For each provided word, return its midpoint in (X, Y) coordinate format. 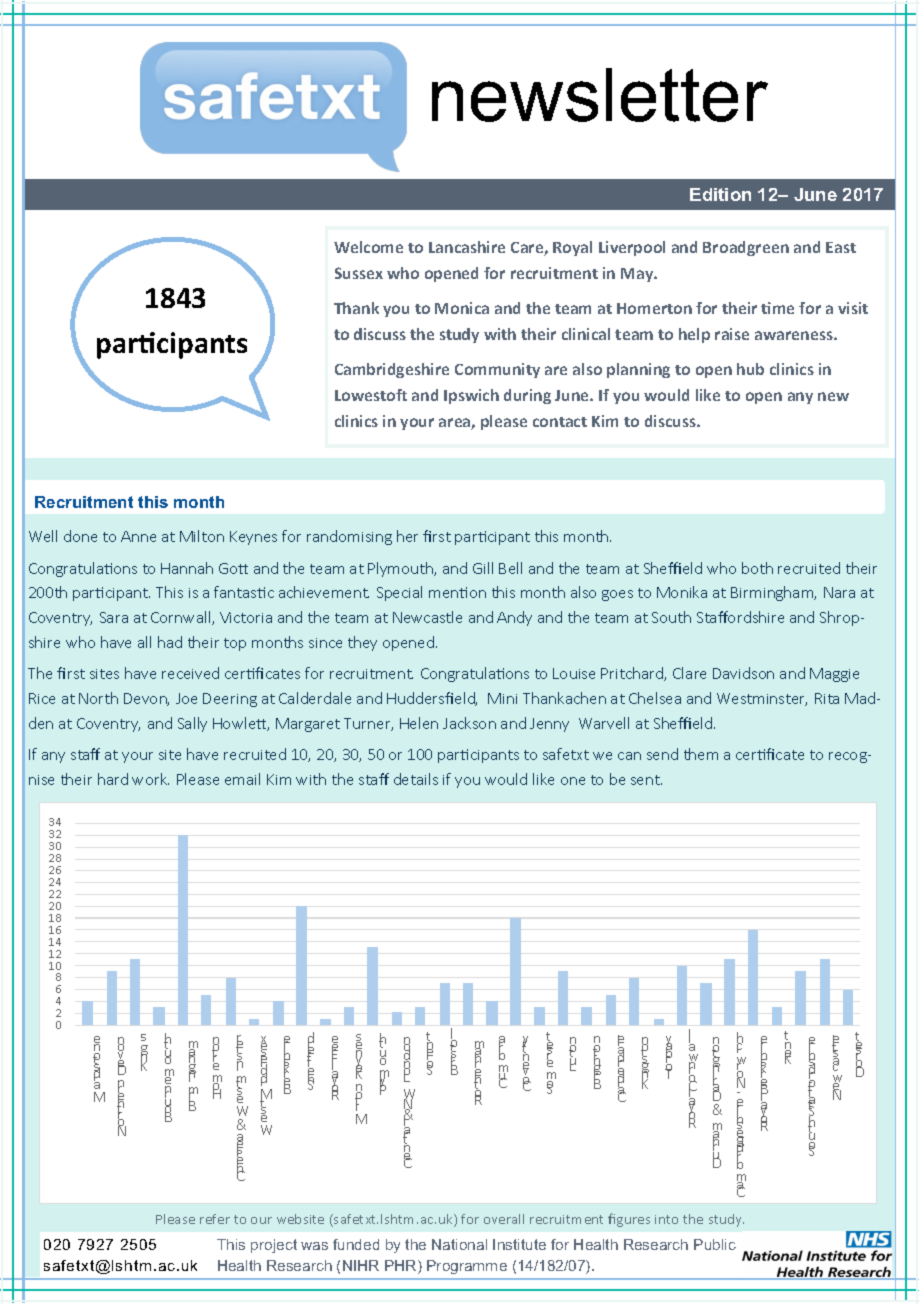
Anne (138, 536)
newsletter (600, 95)
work (150, 779)
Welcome (368, 247)
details (416, 779)
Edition (720, 194)
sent (646, 780)
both (757, 568)
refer (215, 1219)
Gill (483, 568)
